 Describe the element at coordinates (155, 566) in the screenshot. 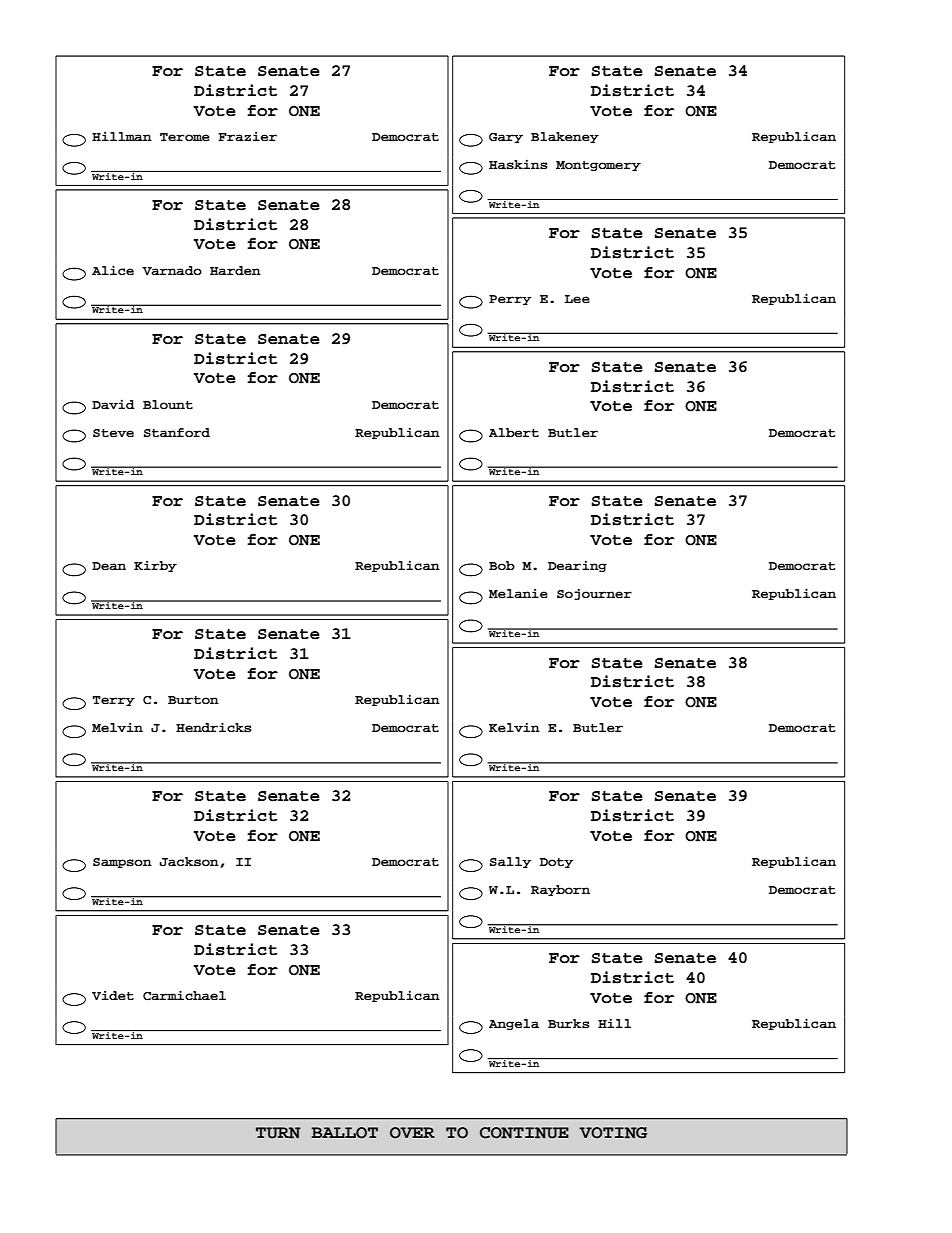

I see `Kirby` at that location.
